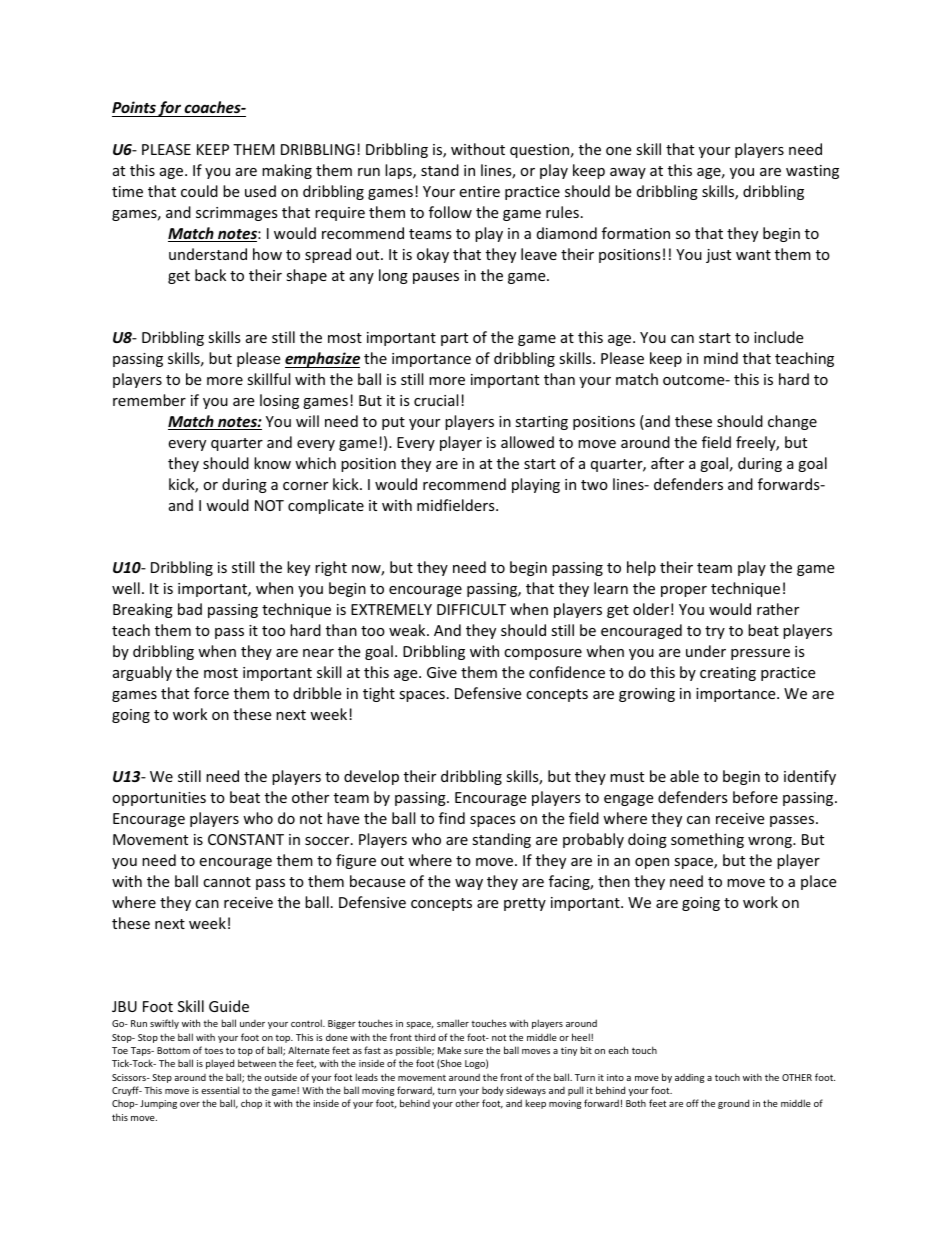  Describe the element at coordinates (454, 339) in the screenshot. I see `part` at that location.
